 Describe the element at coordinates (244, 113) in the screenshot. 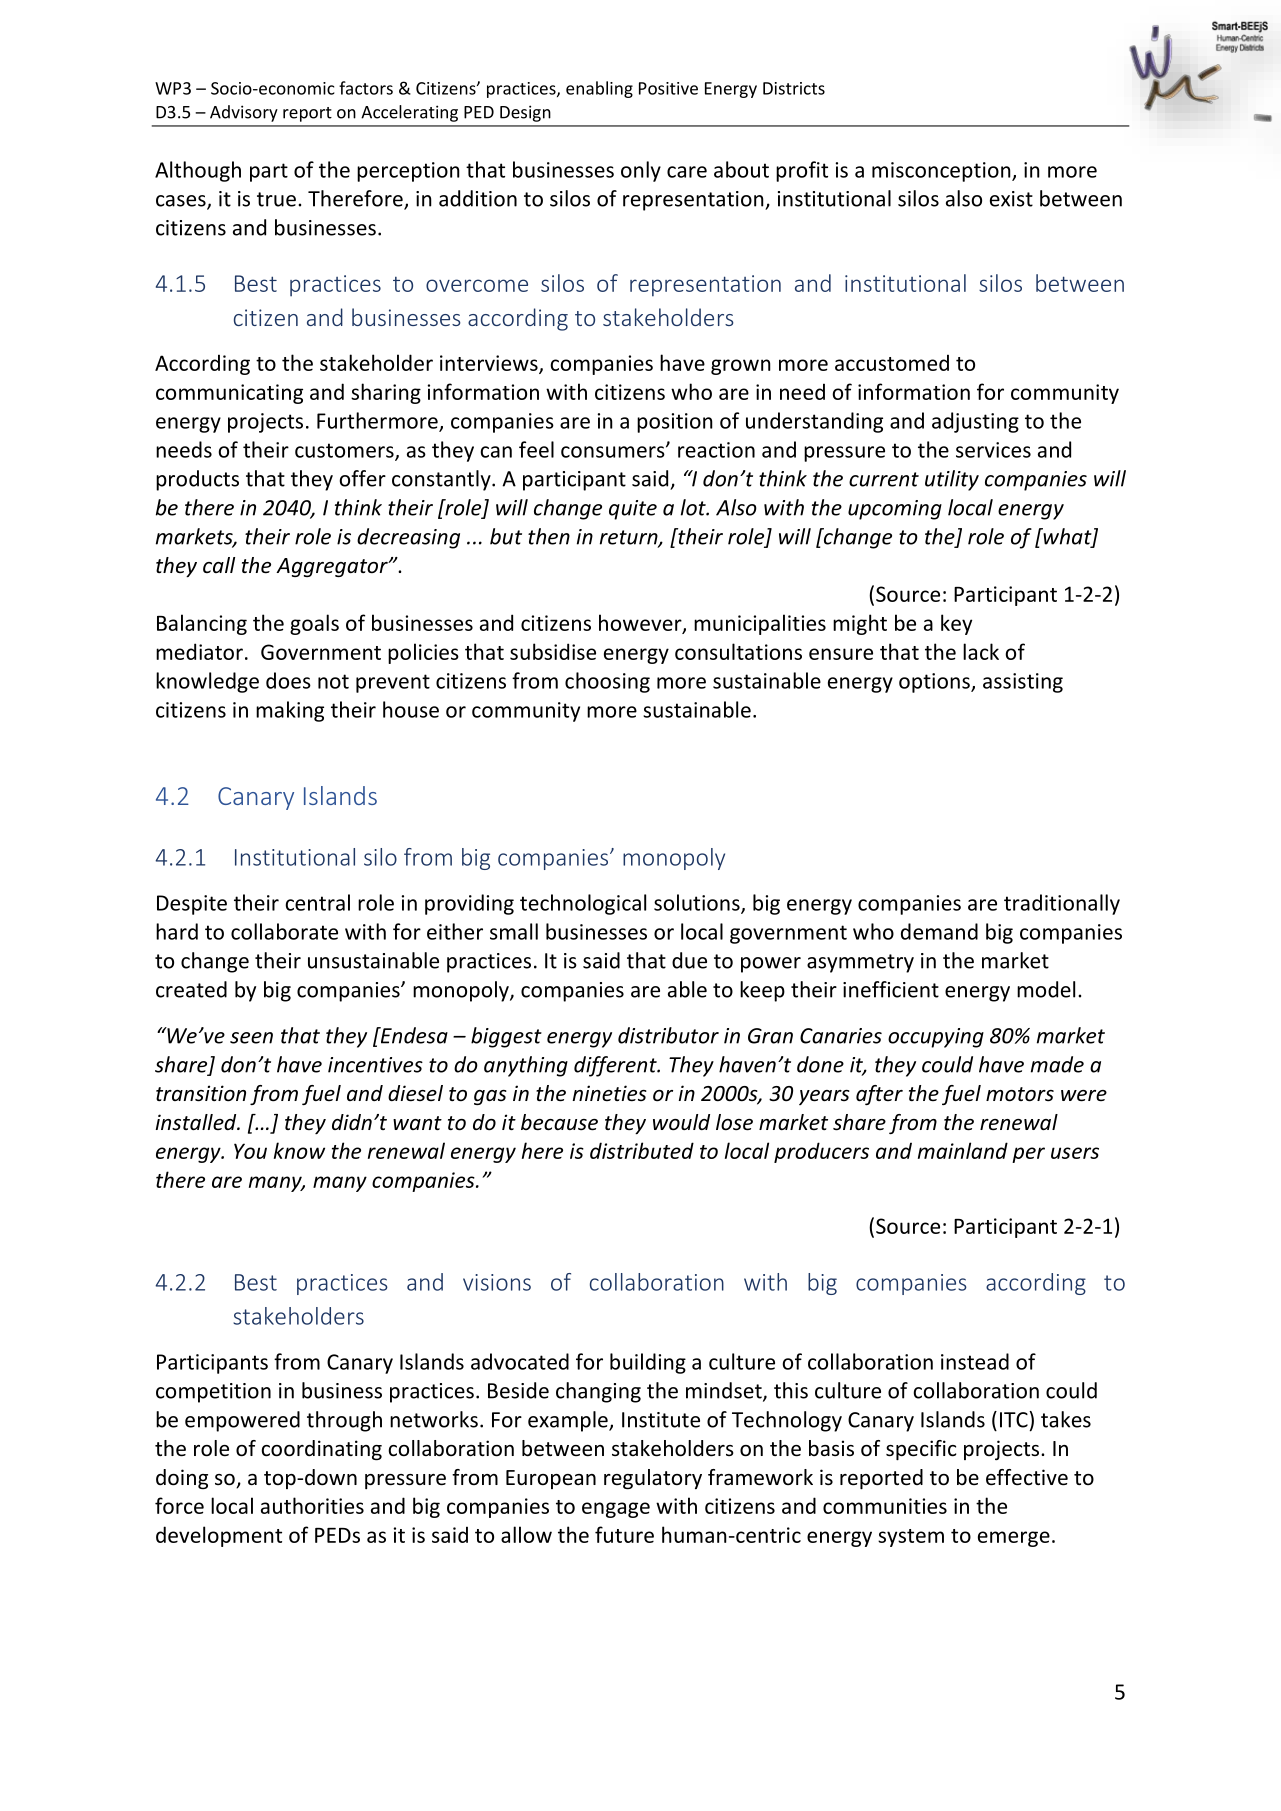

I see `Advisory` at that location.
